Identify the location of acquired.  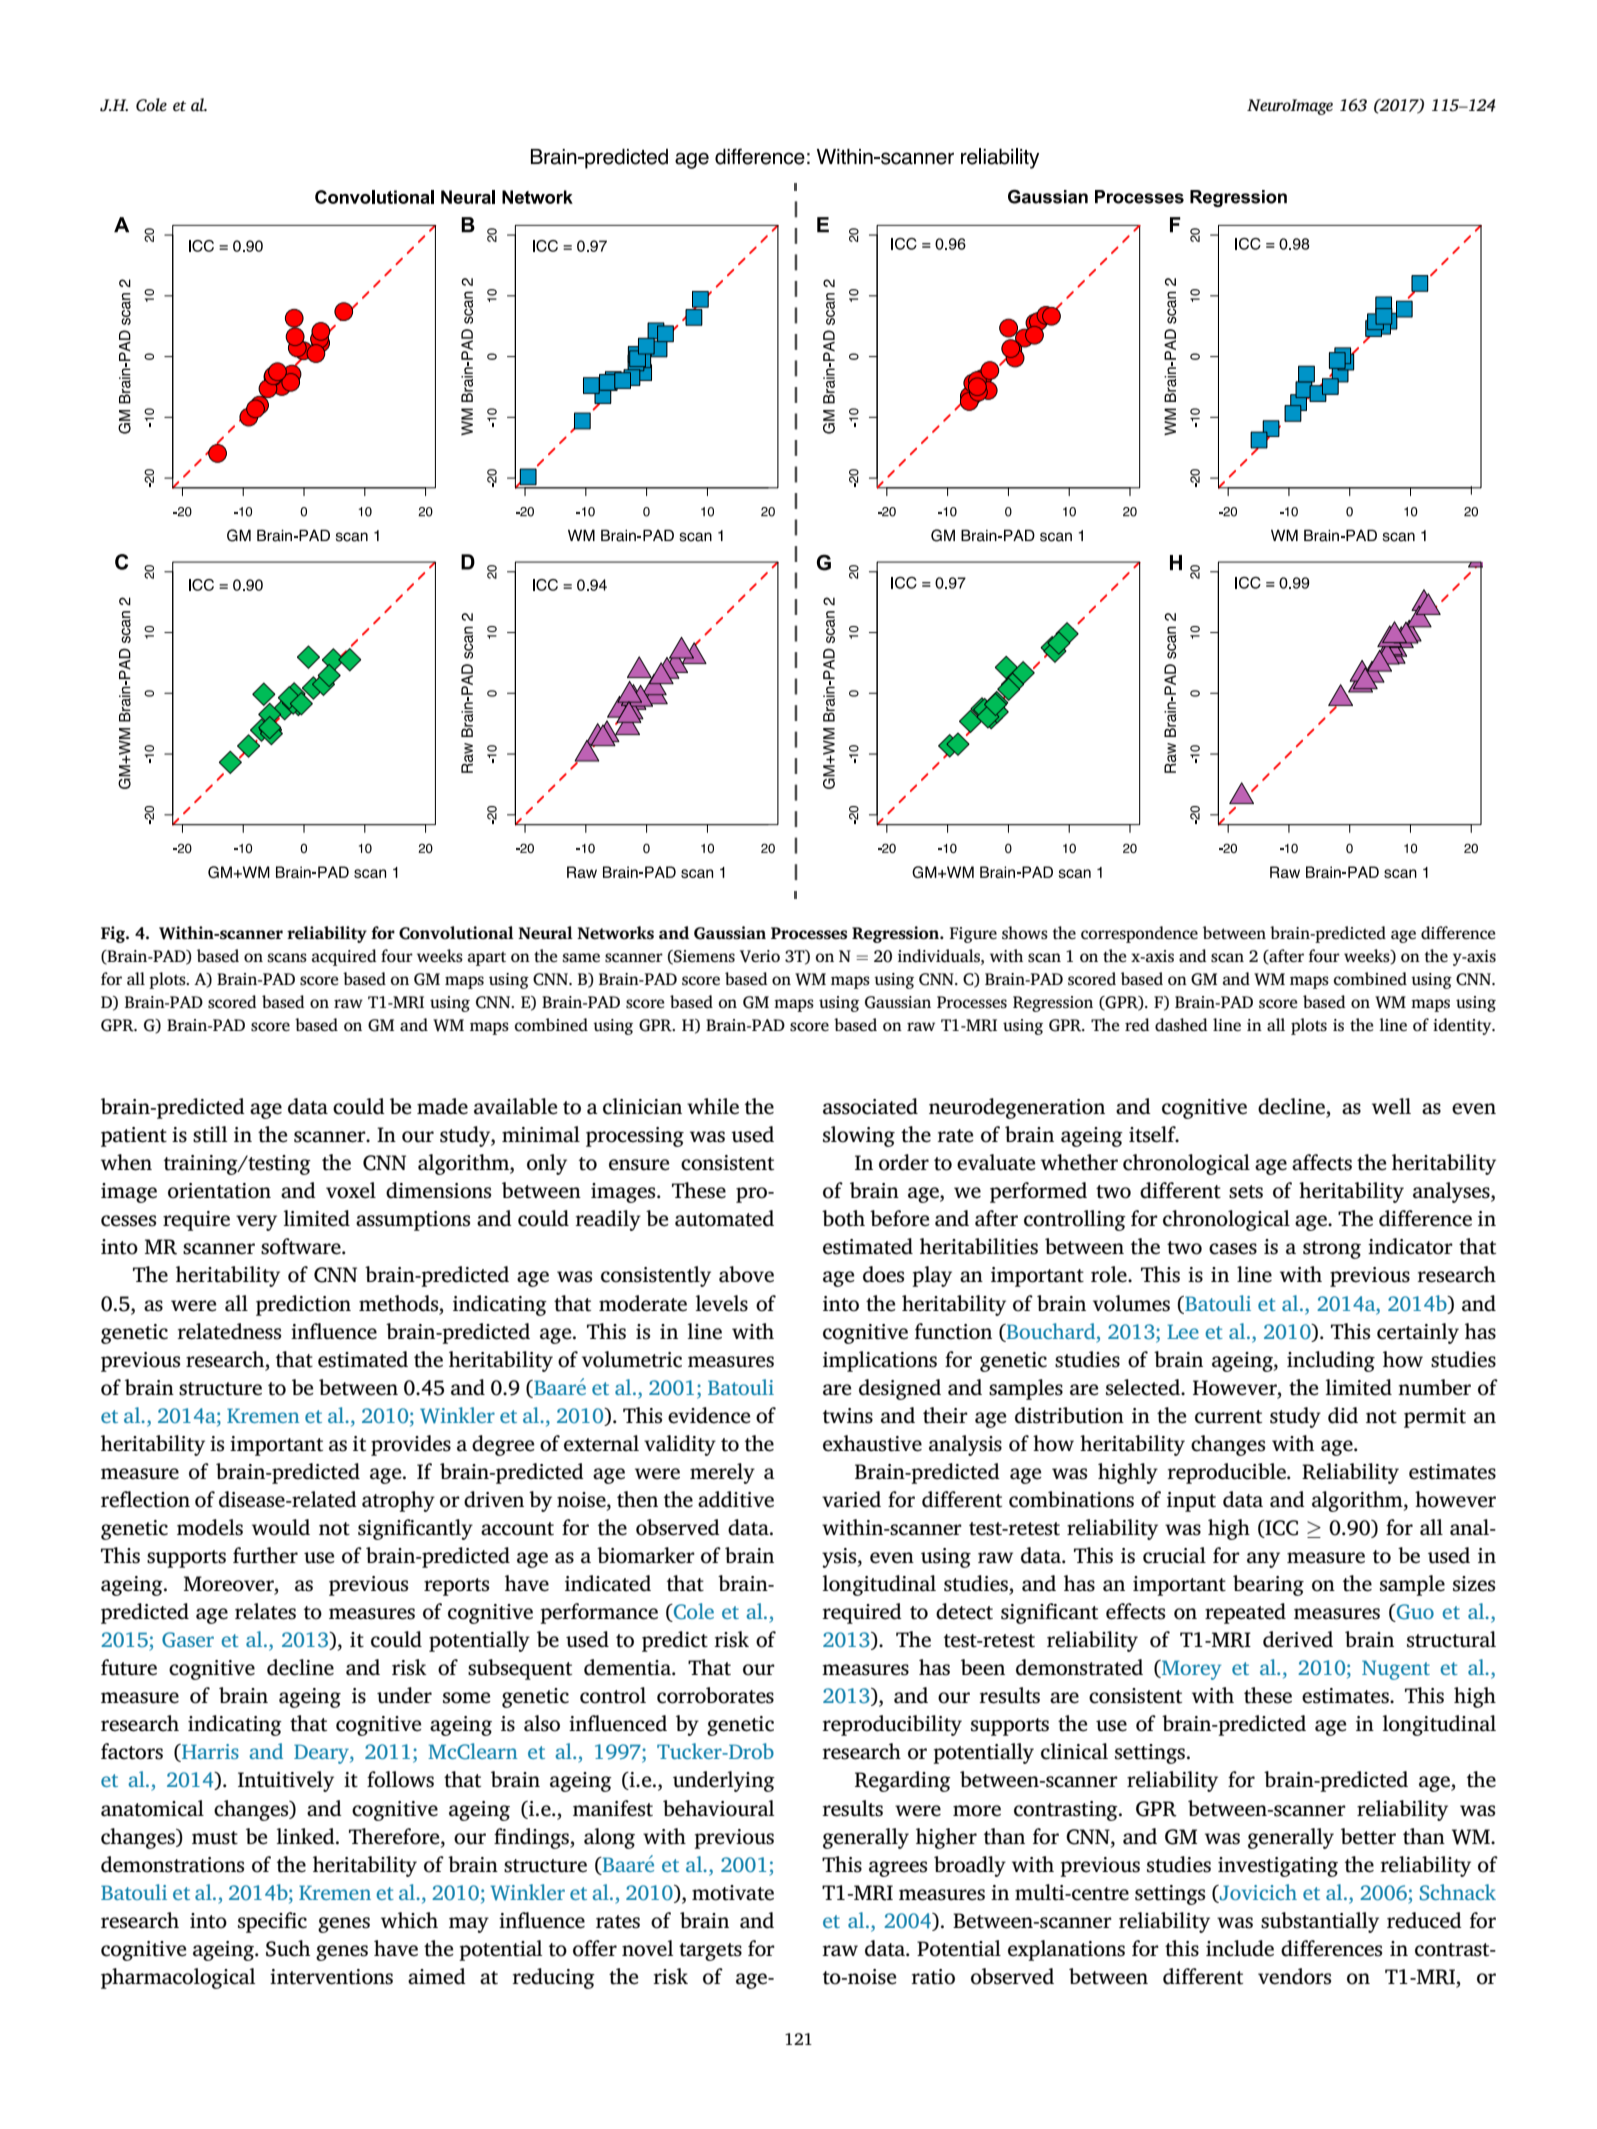
(344, 957).
